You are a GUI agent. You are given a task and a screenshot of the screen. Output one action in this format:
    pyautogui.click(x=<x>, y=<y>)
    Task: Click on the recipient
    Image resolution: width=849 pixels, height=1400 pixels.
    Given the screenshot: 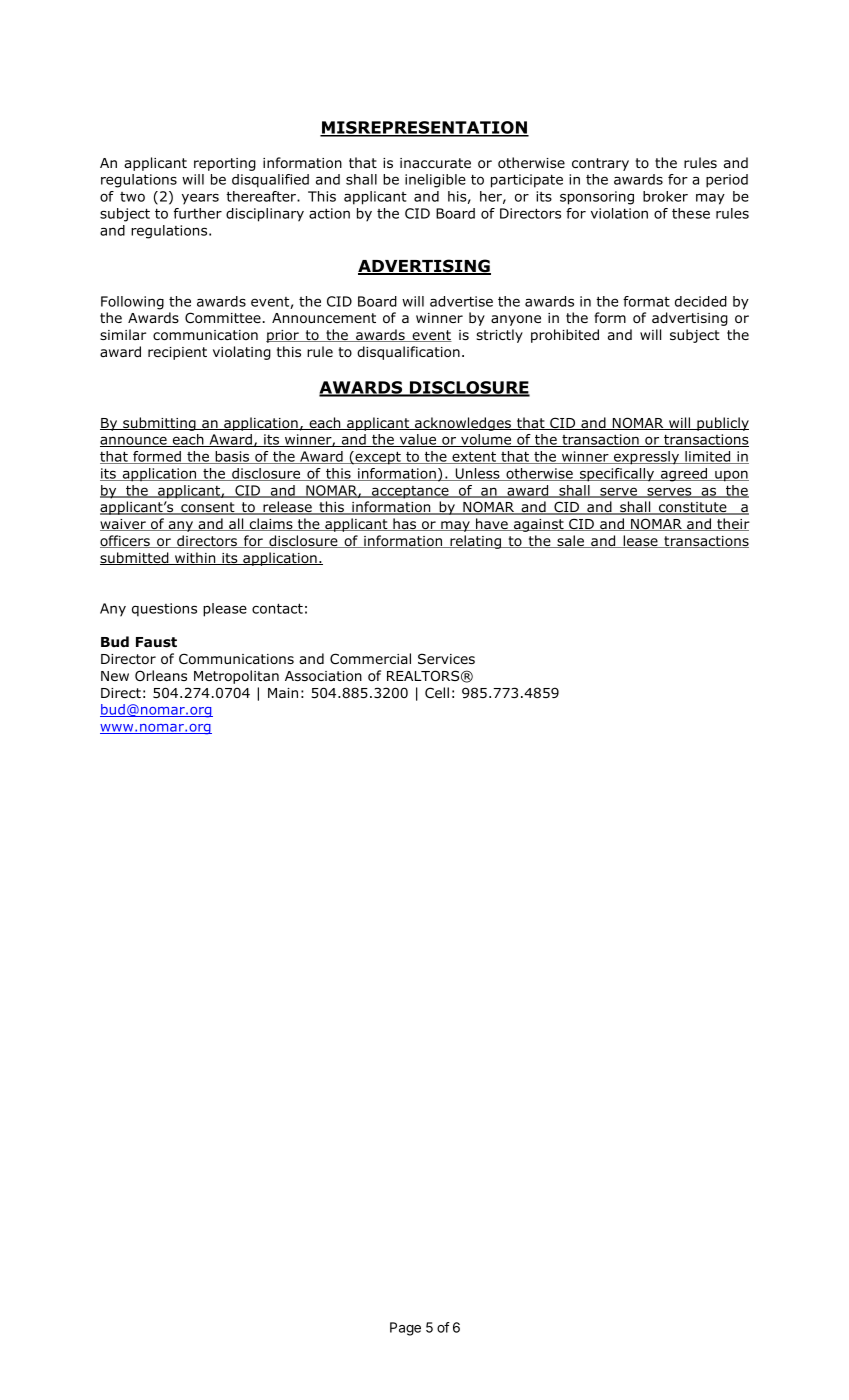 What is the action you would take?
    pyautogui.click(x=177, y=353)
